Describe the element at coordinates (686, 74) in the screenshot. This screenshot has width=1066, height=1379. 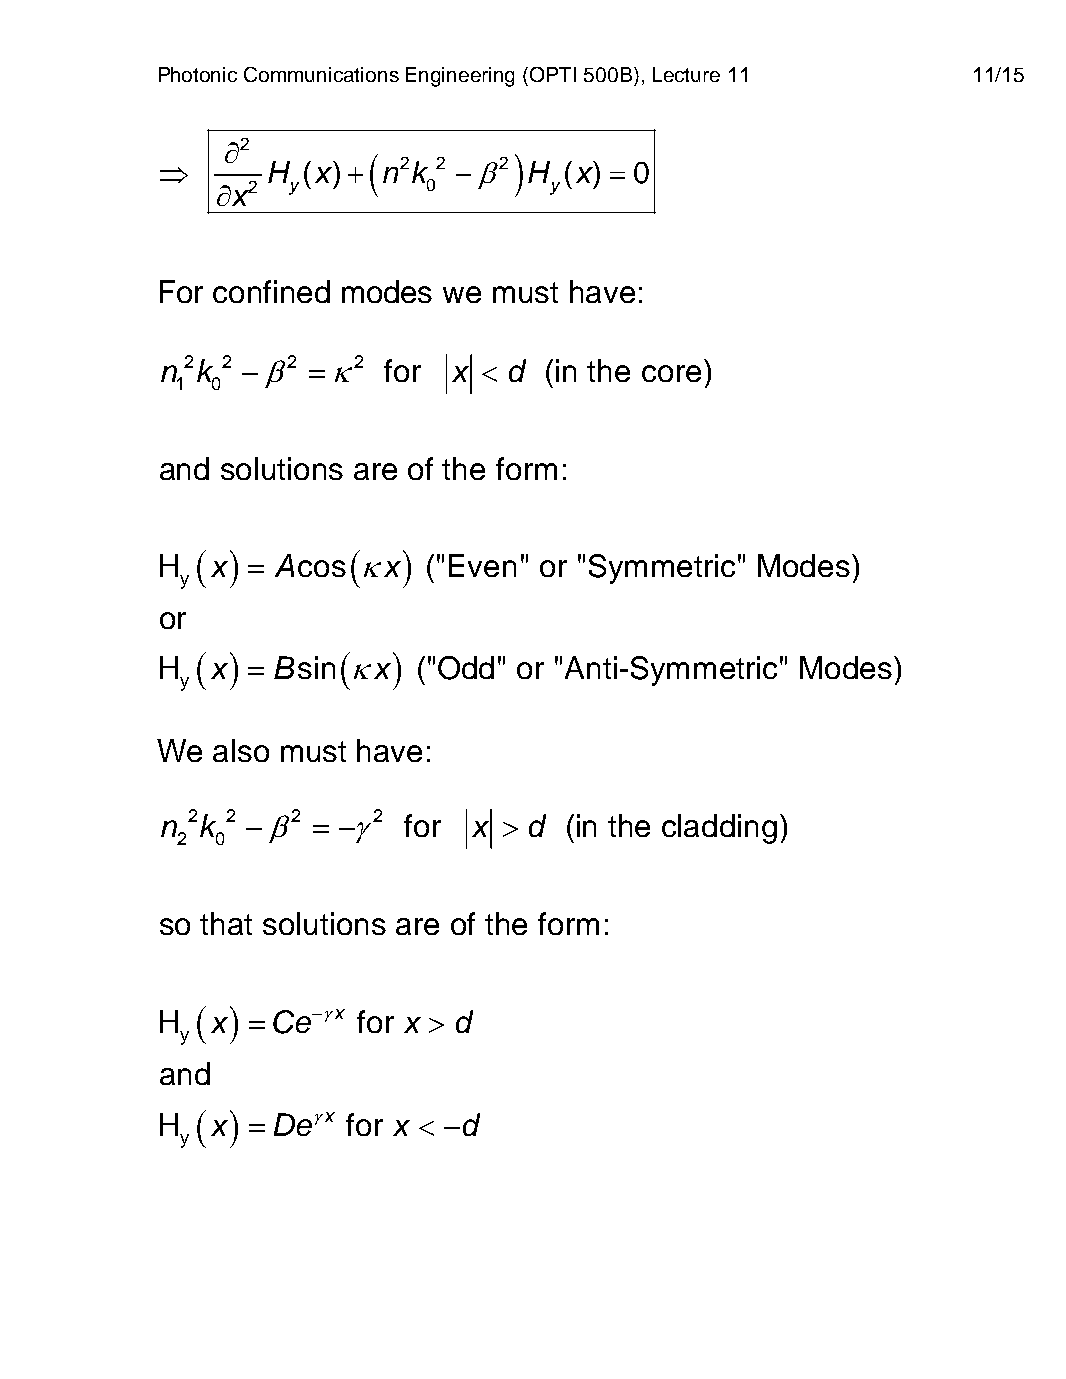
I see `Lecture` at that location.
